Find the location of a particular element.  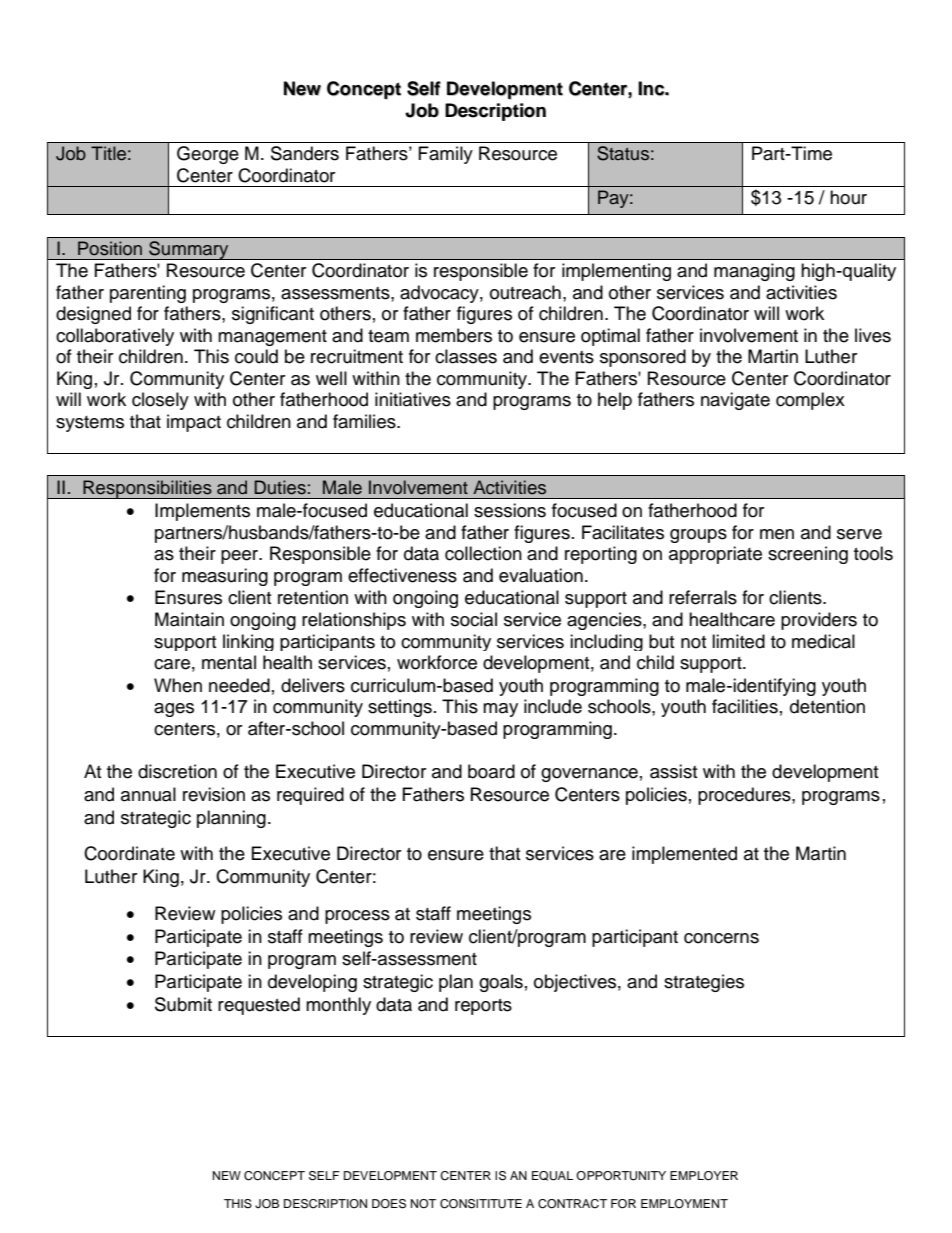

Implements is located at coordinates (202, 512).
